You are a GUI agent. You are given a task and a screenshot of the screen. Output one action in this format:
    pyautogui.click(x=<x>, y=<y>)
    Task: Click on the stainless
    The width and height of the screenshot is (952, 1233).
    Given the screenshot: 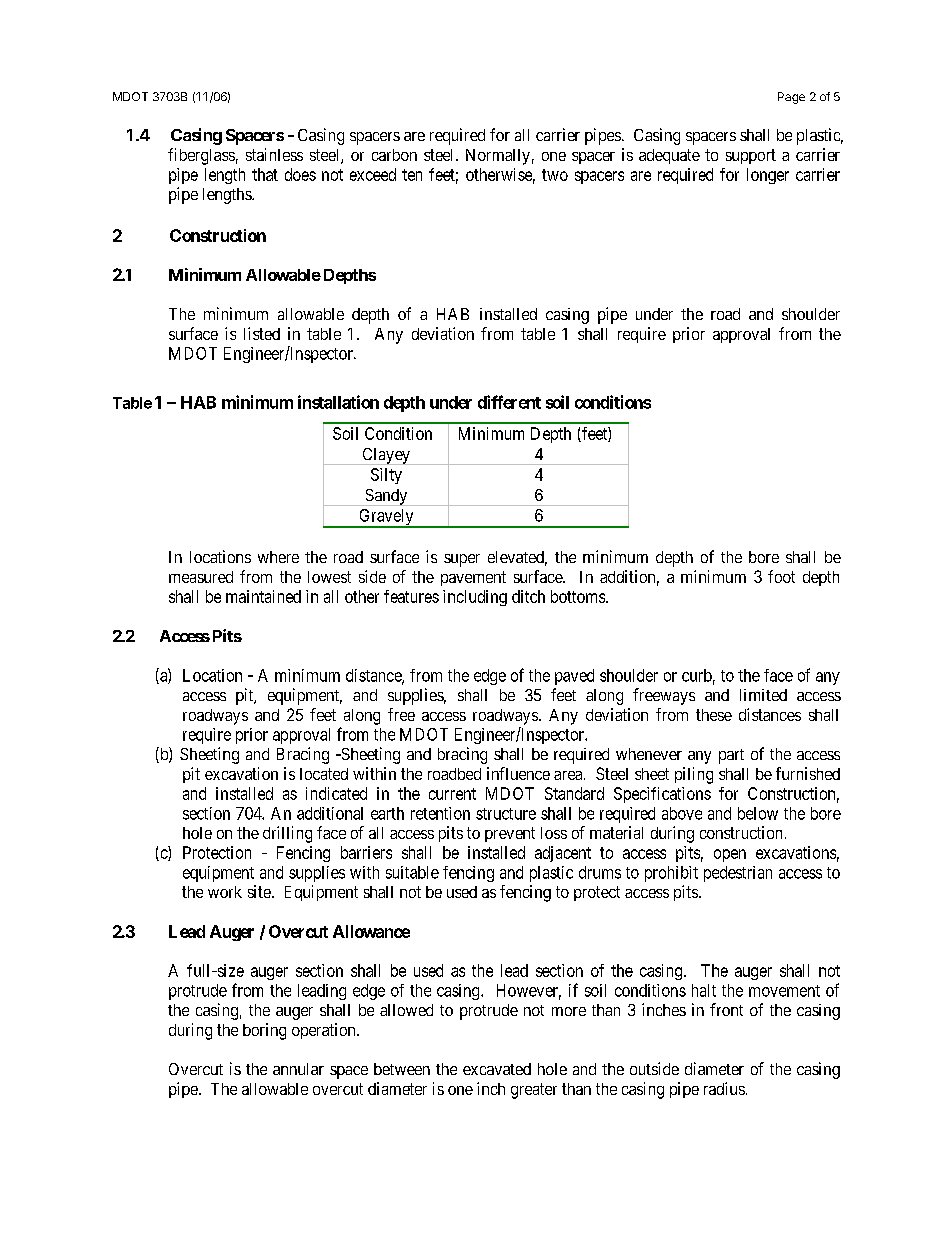 What is the action you would take?
    pyautogui.click(x=274, y=154)
